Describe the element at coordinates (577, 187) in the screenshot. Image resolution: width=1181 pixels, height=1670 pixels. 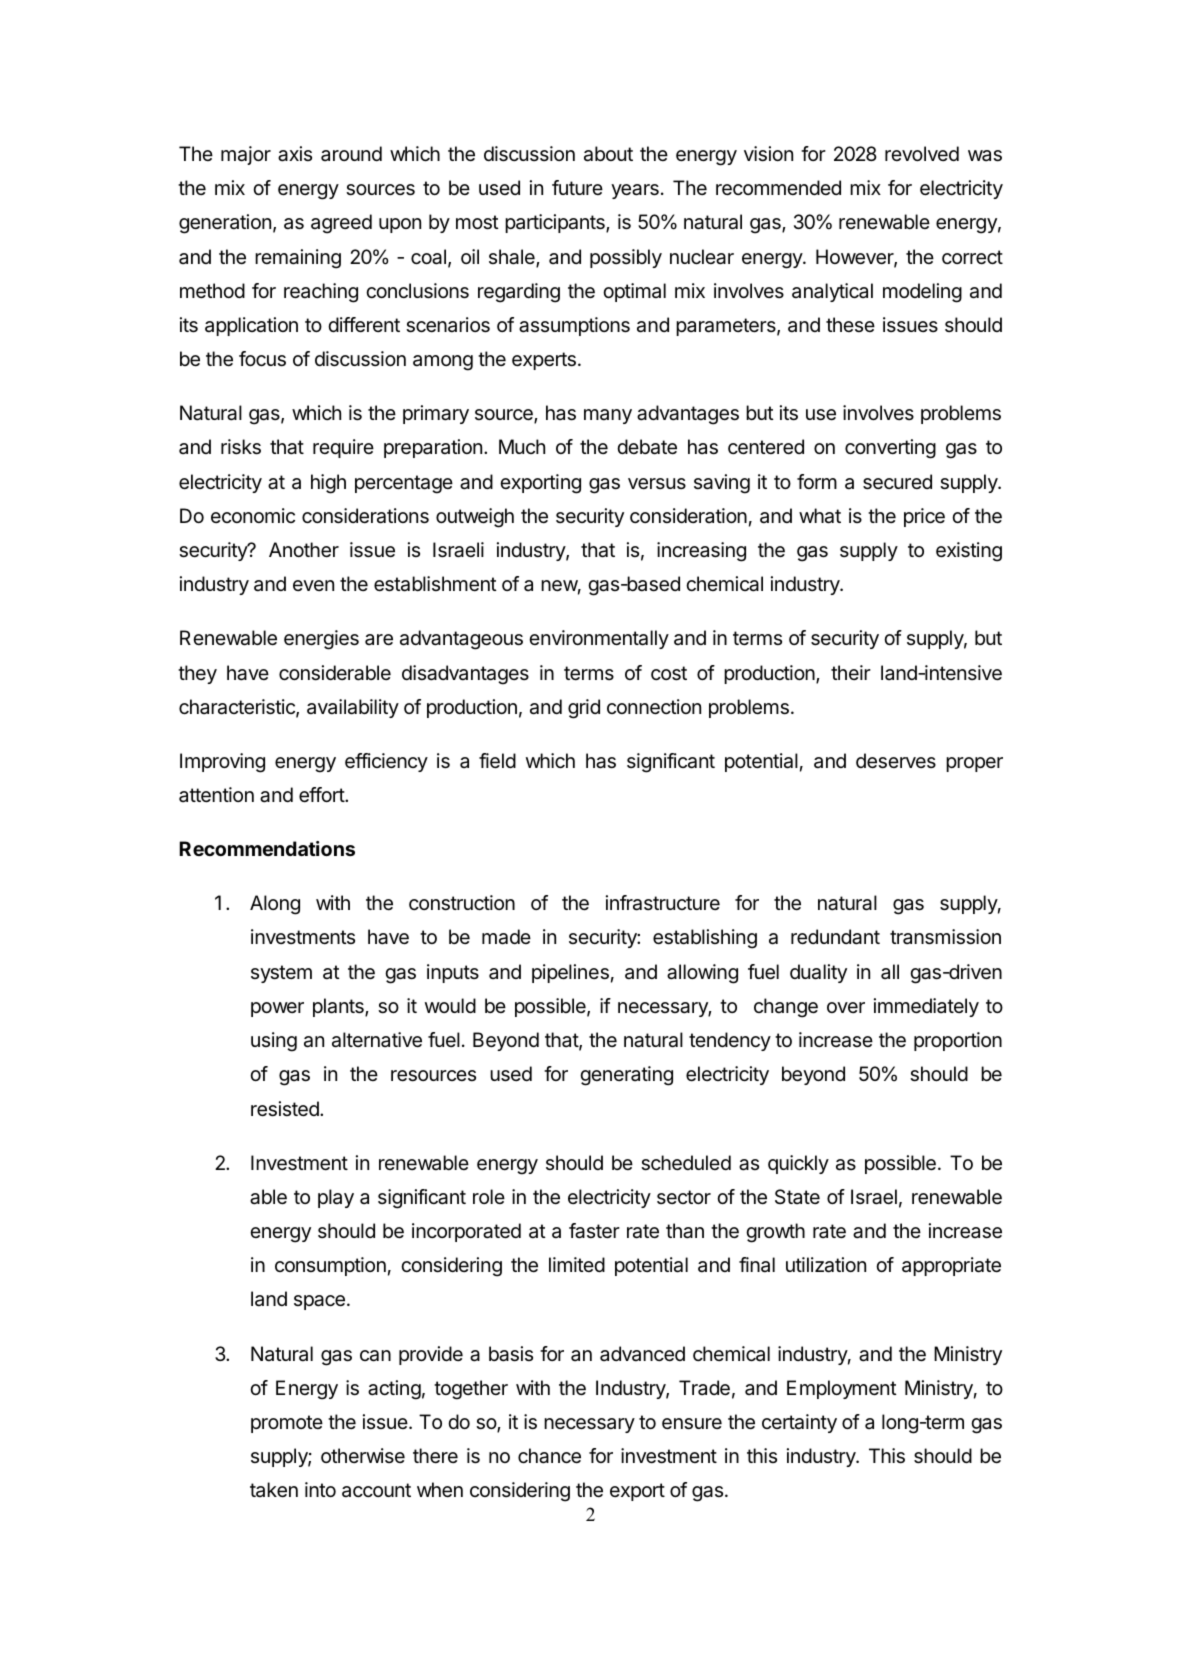
I see `future` at that location.
